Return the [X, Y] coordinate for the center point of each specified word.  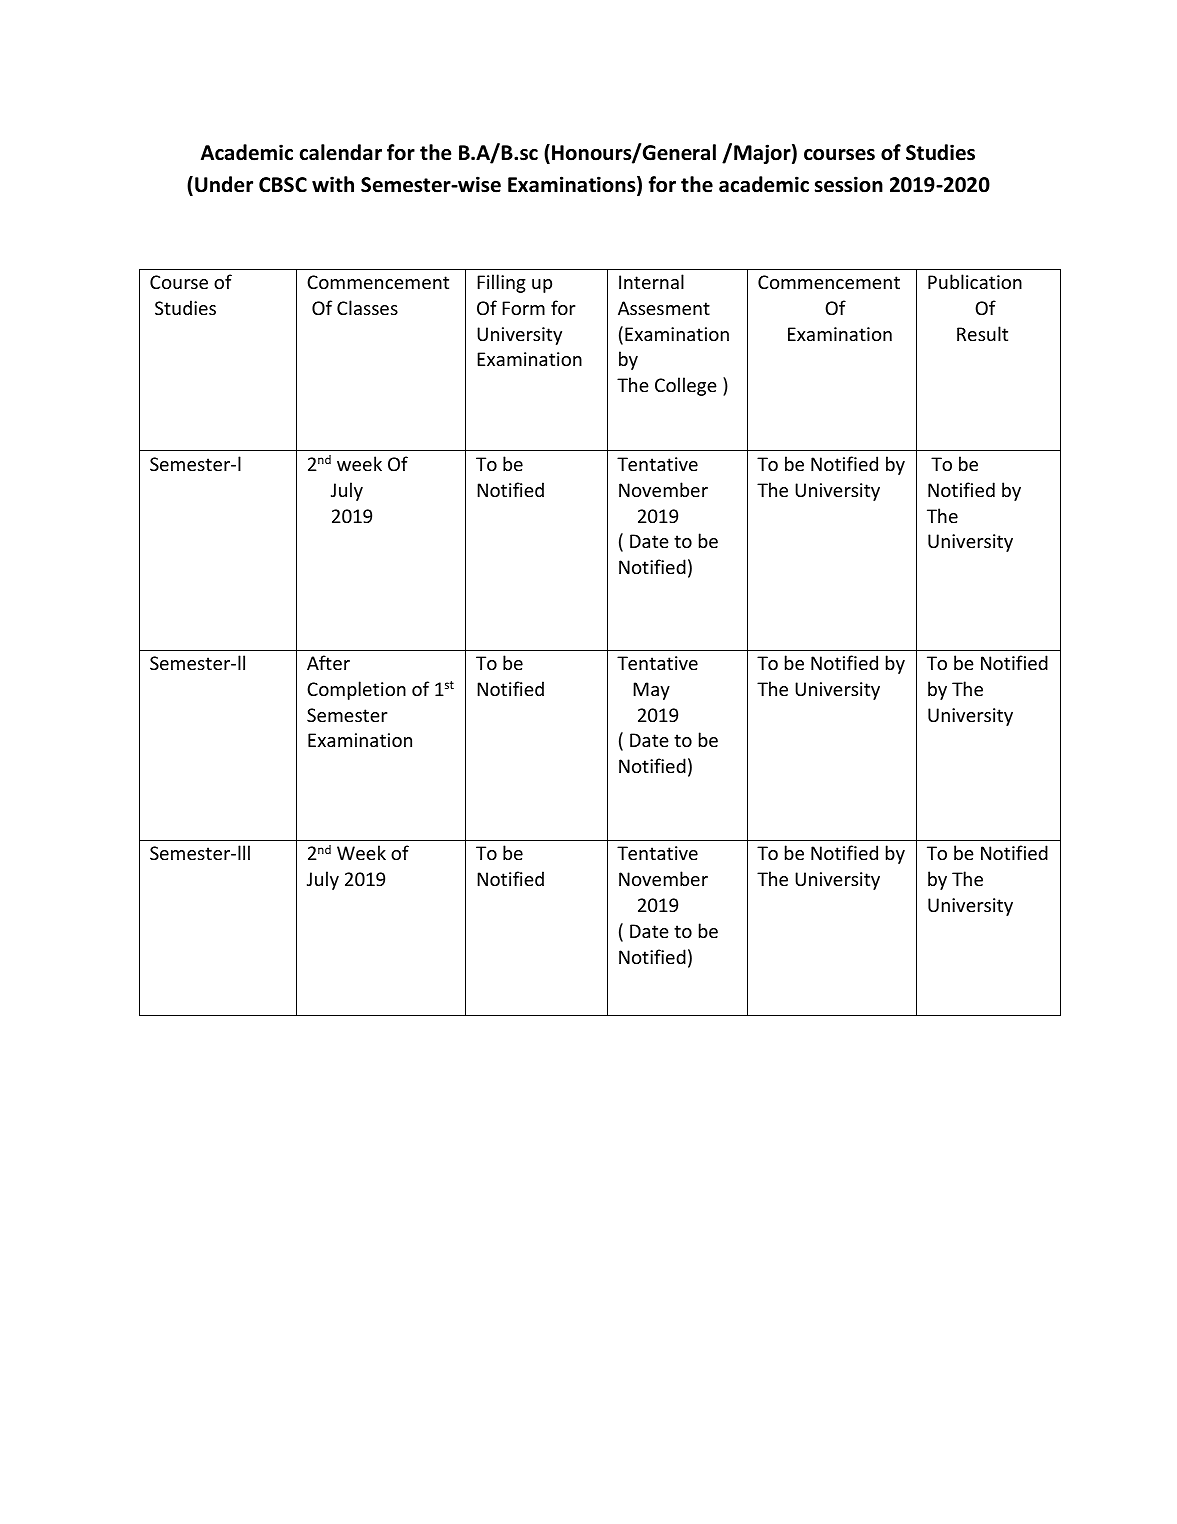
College [686, 386]
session [849, 184]
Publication [975, 281]
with [333, 184]
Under [224, 184]
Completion [356, 690]
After [328, 662]
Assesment [664, 308]
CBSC [283, 185]
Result [982, 333]
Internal [651, 281]
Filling [501, 283]
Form [523, 308]
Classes [367, 307]
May [651, 691]
